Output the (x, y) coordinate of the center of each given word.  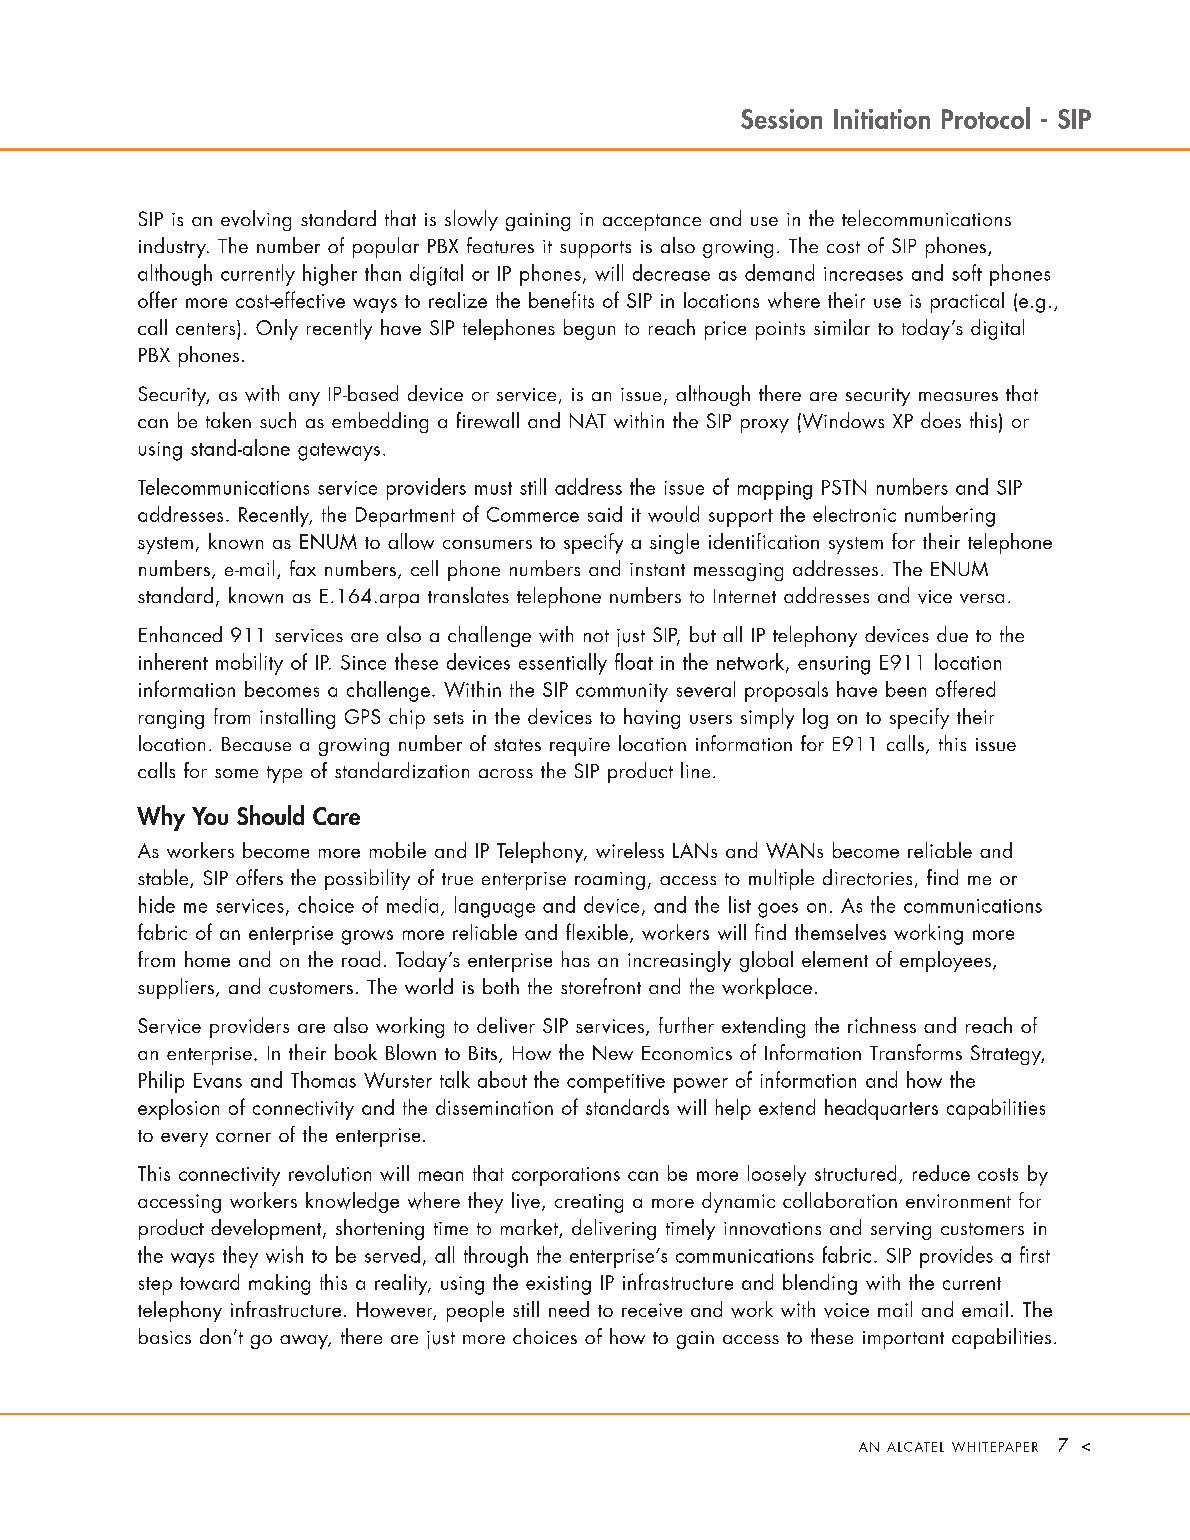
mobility (249, 664)
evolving (256, 220)
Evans (218, 1080)
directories (867, 877)
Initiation (882, 119)
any (304, 399)
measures (958, 396)
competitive (616, 1083)
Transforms (916, 1052)
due (952, 634)
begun (589, 329)
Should (270, 815)
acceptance (652, 222)
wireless (630, 850)
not (596, 636)
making (279, 1284)
